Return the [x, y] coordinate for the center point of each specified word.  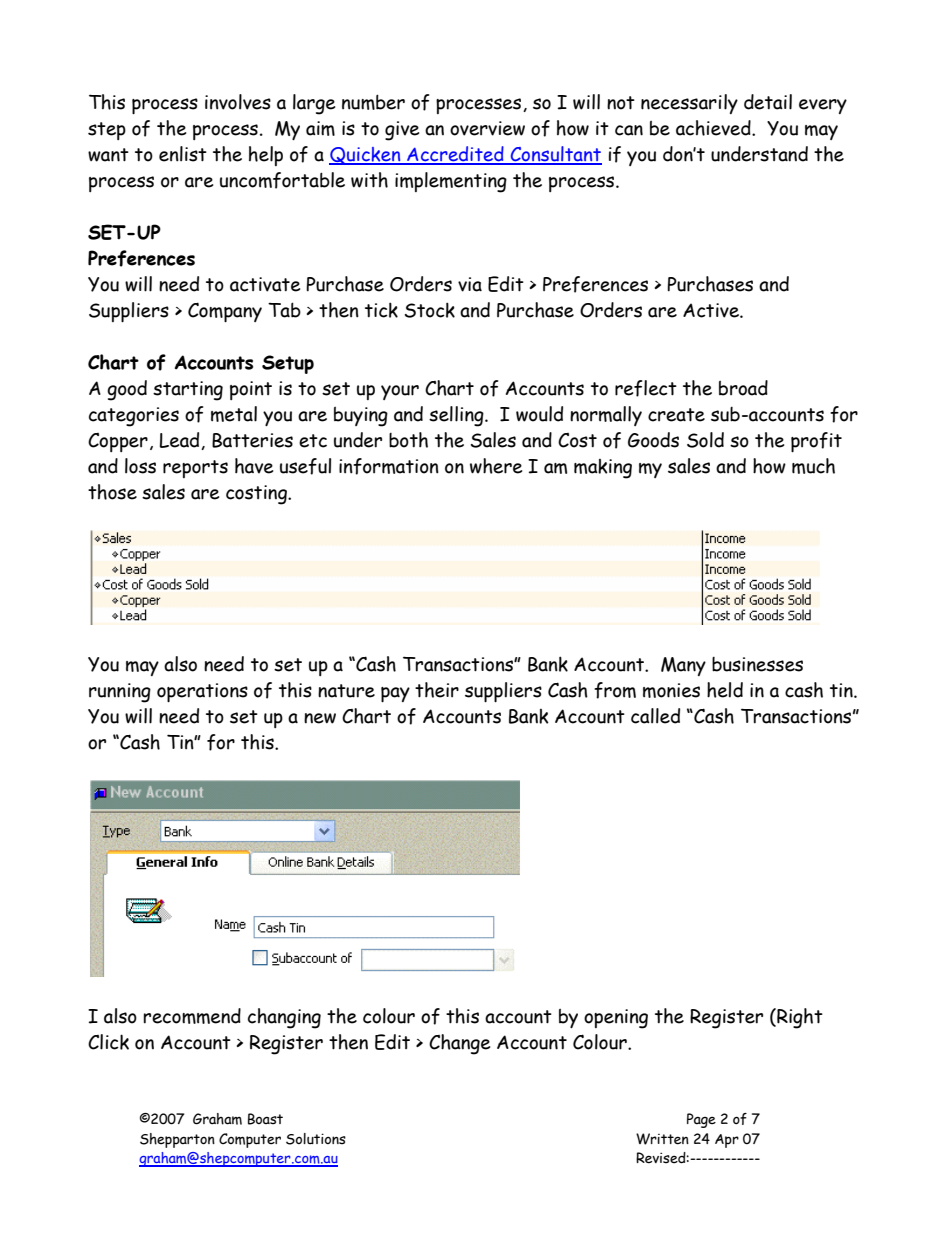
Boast [265, 1119]
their [437, 690]
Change [459, 1044]
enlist [183, 154]
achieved [714, 128]
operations [202, 692]
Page [701, 1120]
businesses [757, 664]
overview [487, 128]
